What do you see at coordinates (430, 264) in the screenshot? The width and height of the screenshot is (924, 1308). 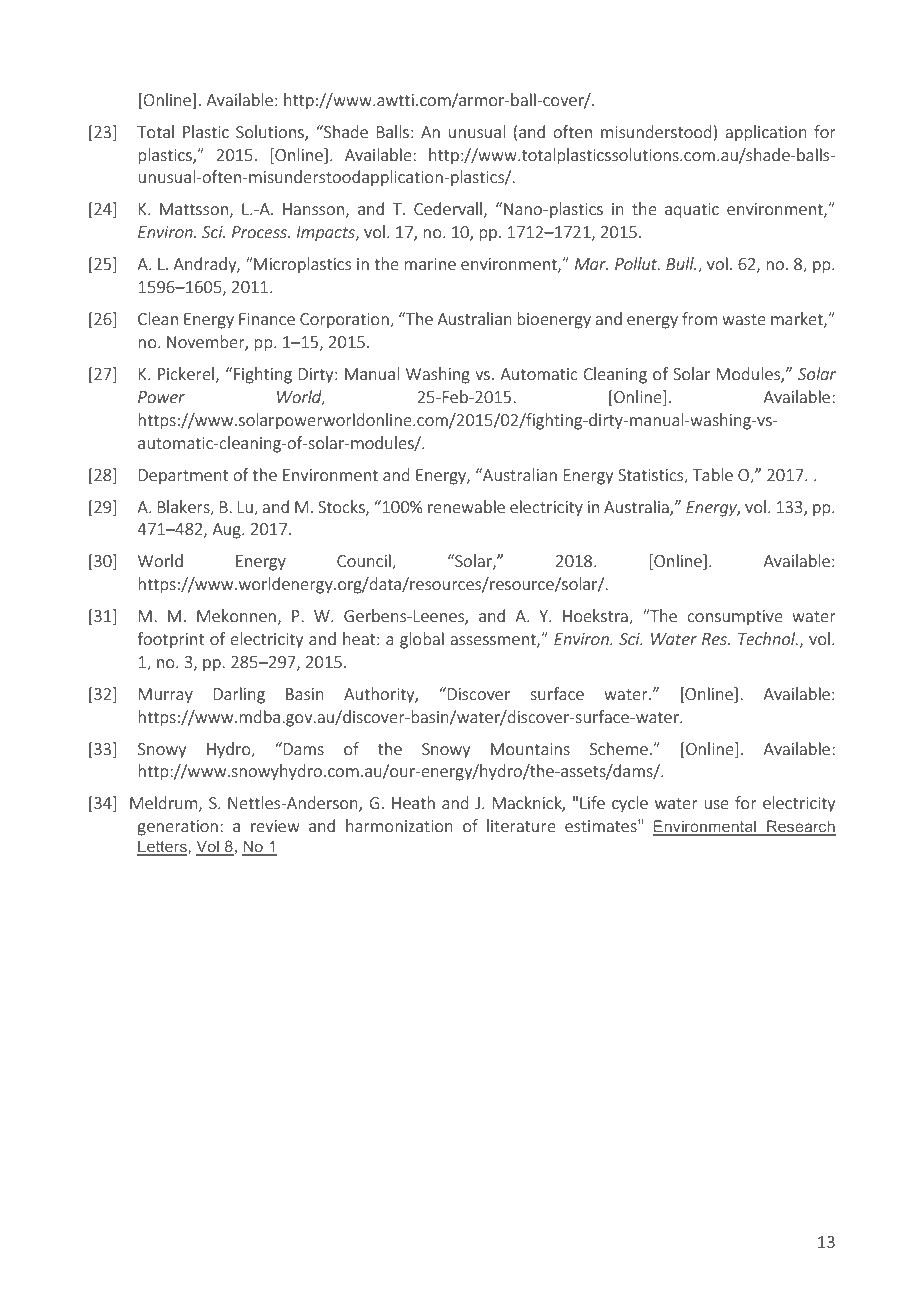 I see `marine` at bounding box center [430, 264].
